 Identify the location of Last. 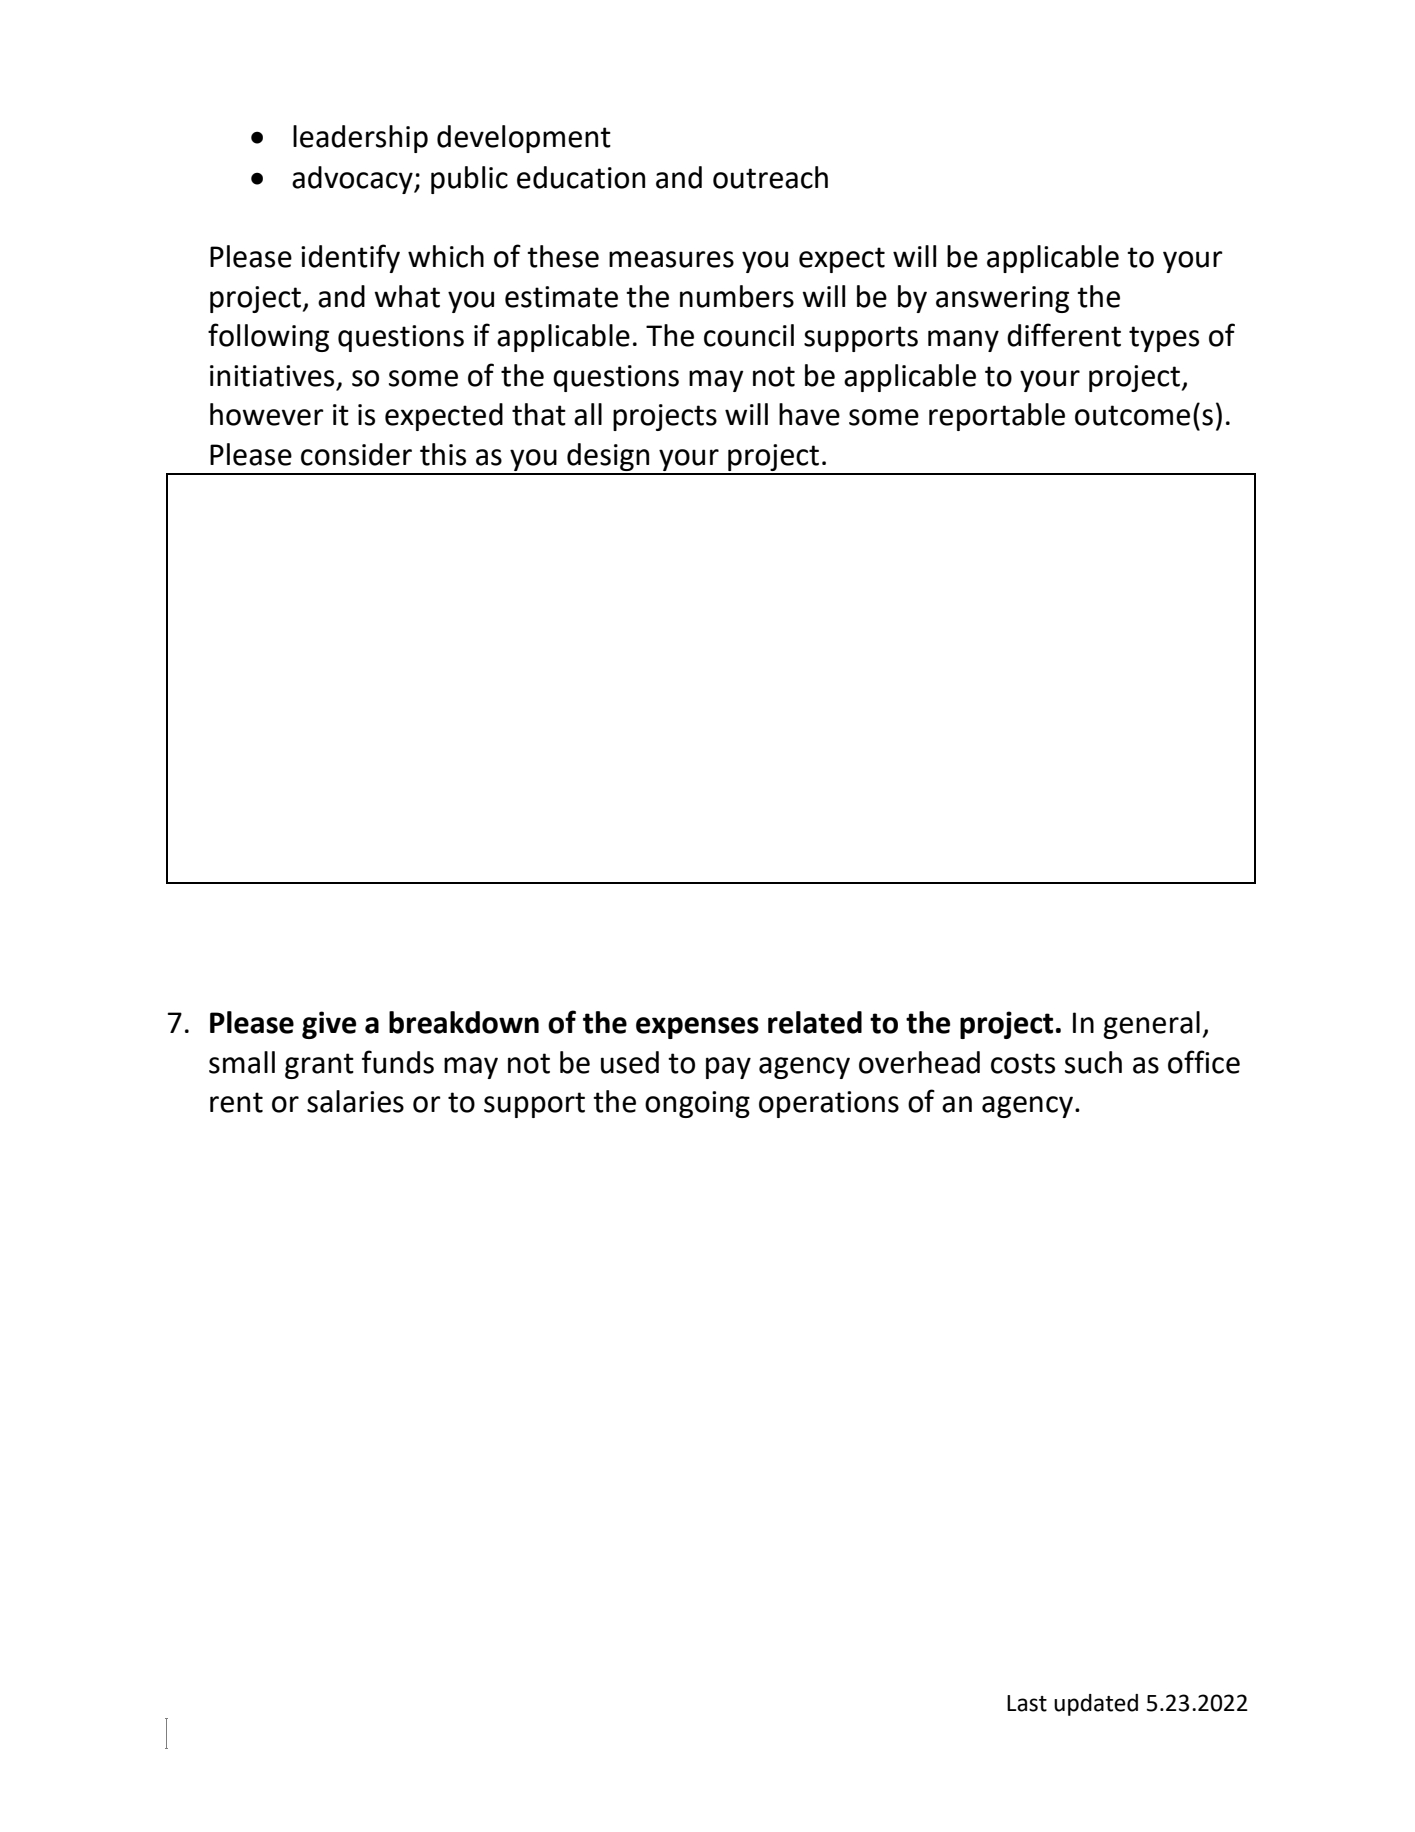
(1027, 1703).
